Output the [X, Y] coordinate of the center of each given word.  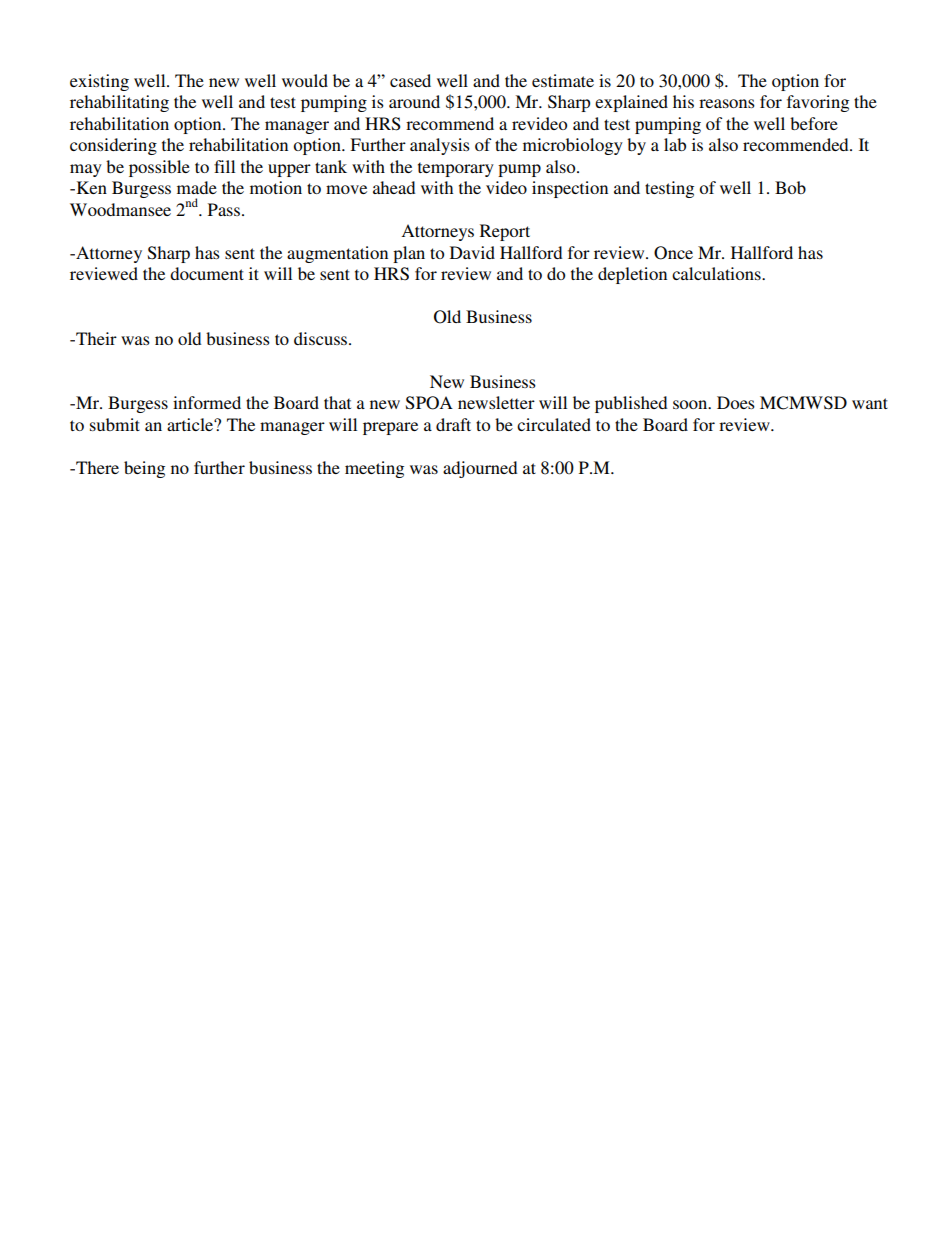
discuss [322, 338]
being [144, 469]
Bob [790, 187]
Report [505, 232]
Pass [224, 209]
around [414, 101]
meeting [374, 469]
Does [736, 402]
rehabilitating [119, 103]
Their [95, 338]
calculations [717, 273]
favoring [818, 103]
